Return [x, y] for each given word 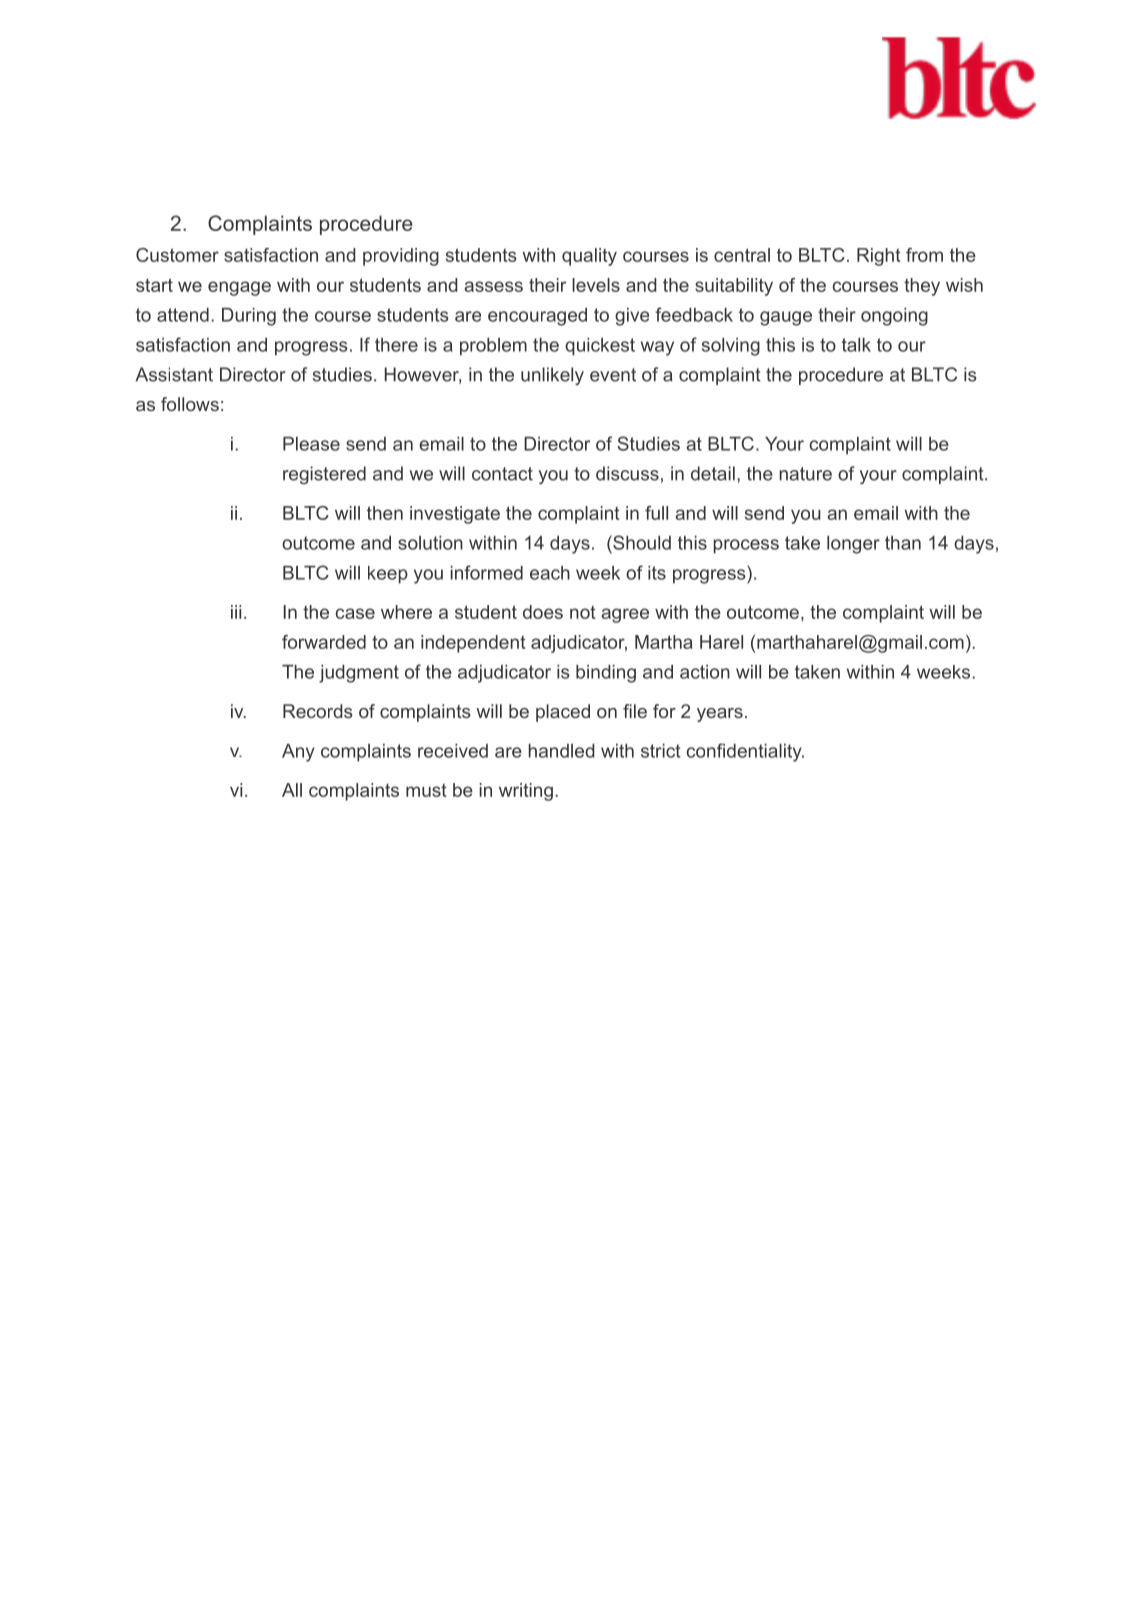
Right [879, 257]
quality [589, 257]
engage [239, 288]
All [292, 790]
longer [853, 545]
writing [526, 792]
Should [641, 542]
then [385, 513]
